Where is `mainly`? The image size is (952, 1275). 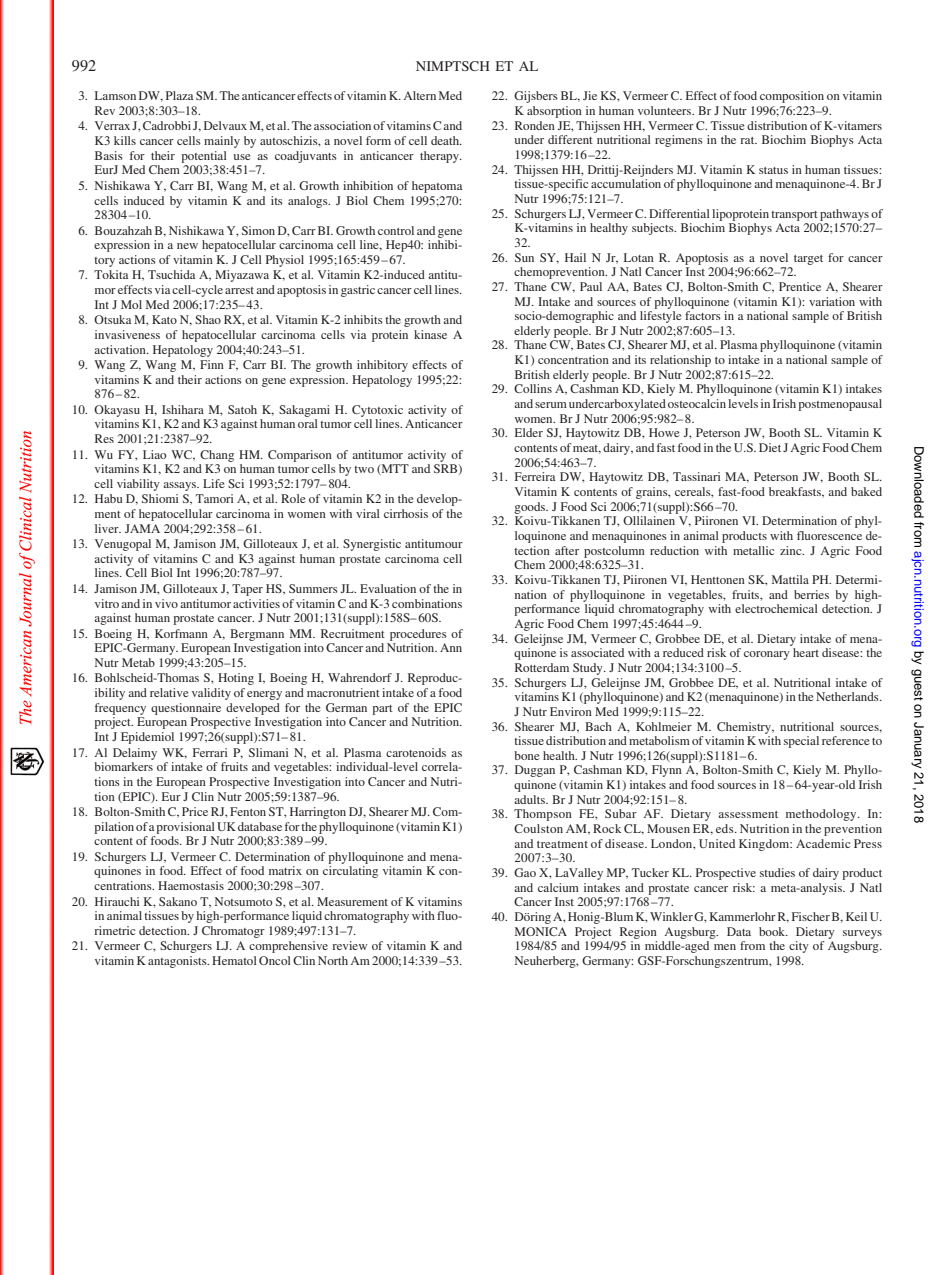
mainly is located at coordinates (222, 142).
